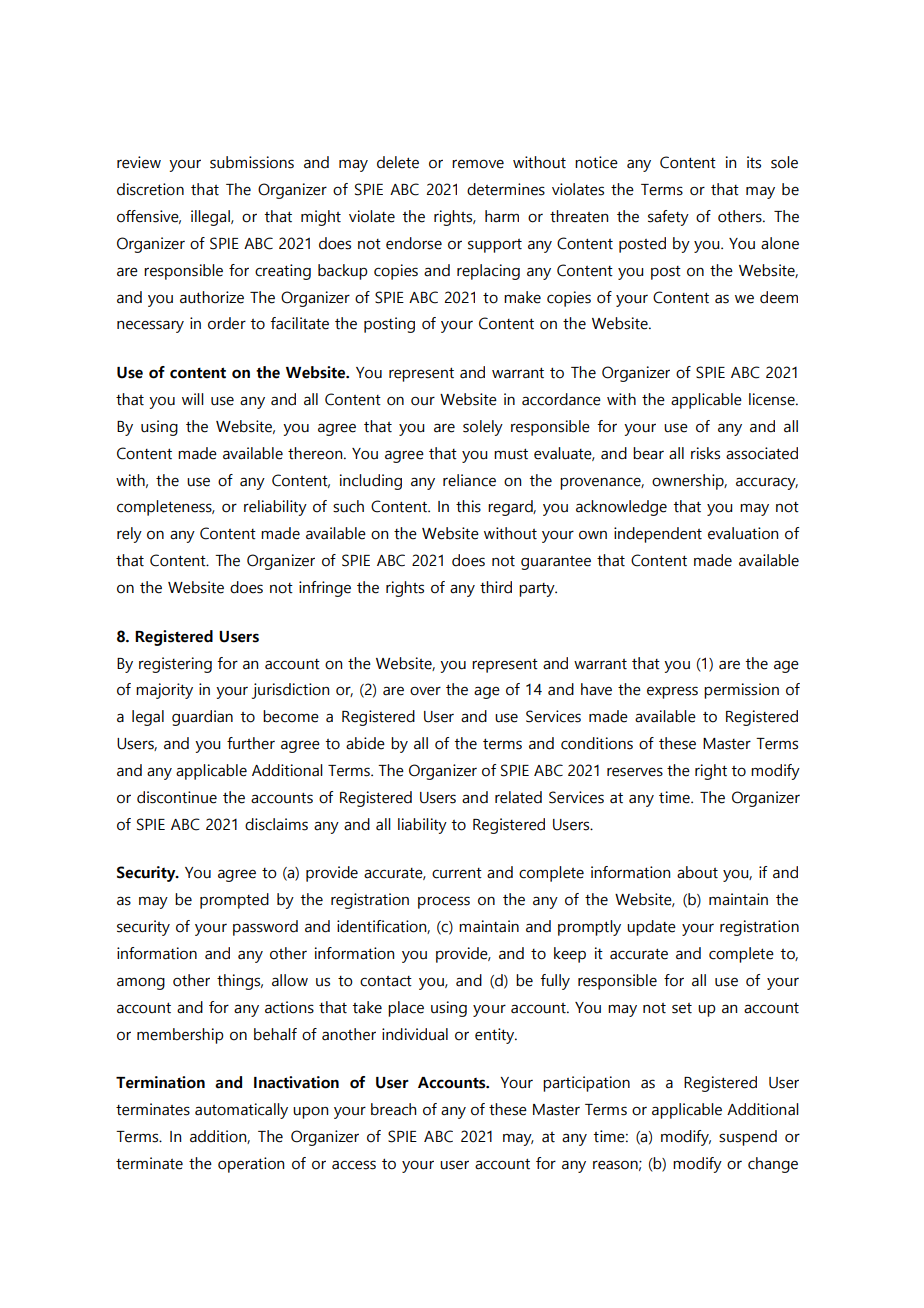  I want to click on discretion, so click(150, 189).
